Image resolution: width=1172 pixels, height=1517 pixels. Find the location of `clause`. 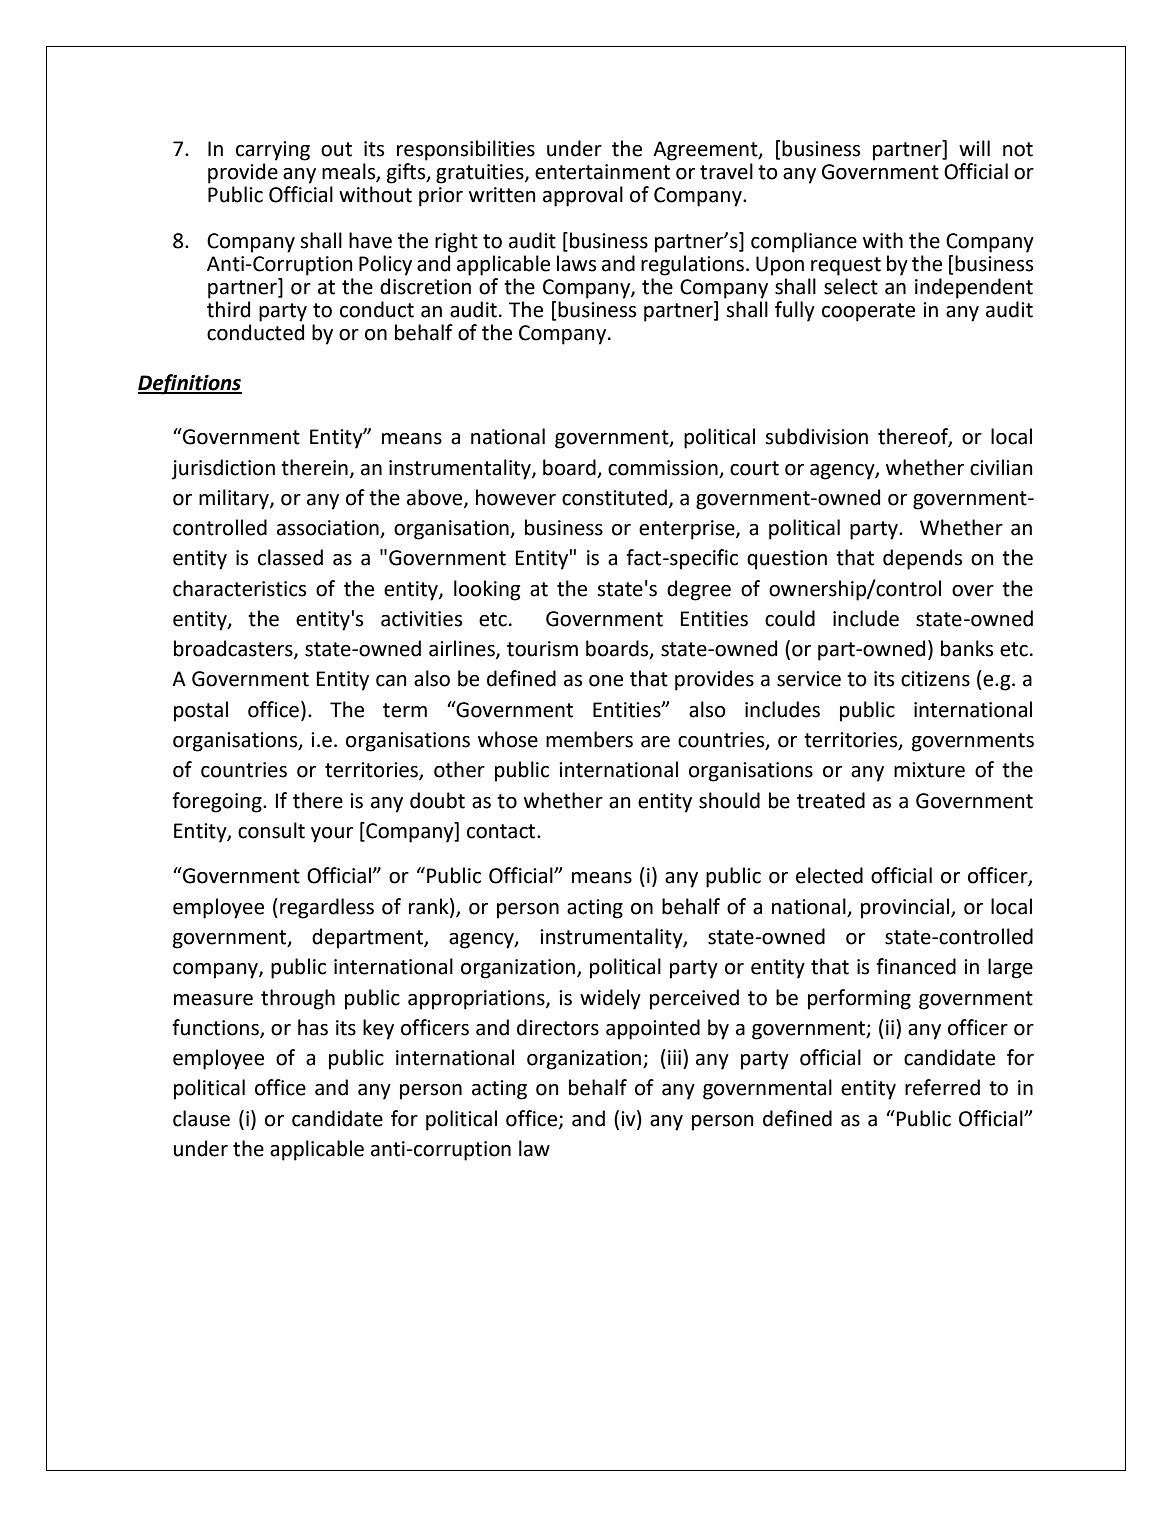

clause is located at coordinates (201, 1118).
